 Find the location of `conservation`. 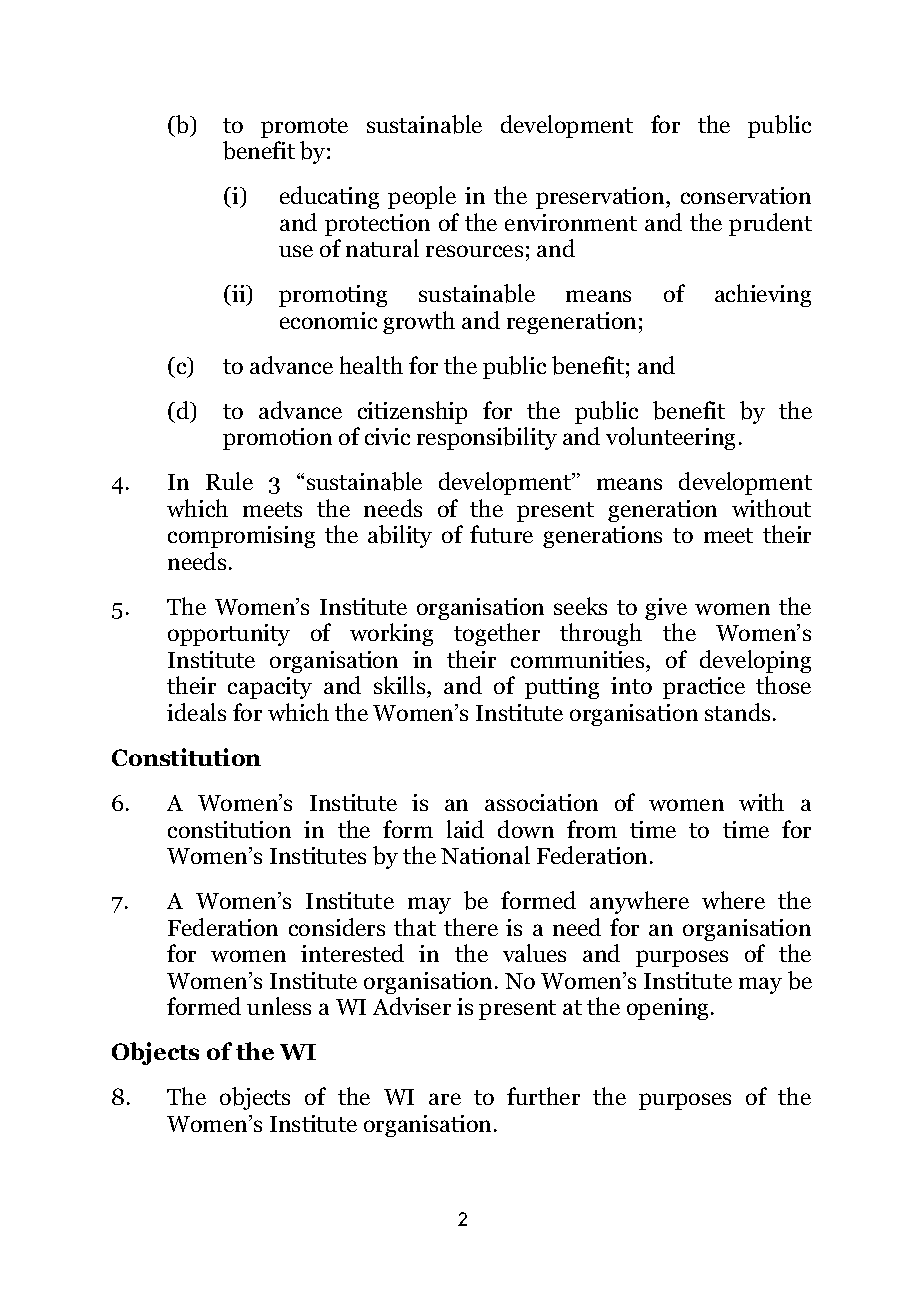

conservation is located at coordinates (746, 195).
